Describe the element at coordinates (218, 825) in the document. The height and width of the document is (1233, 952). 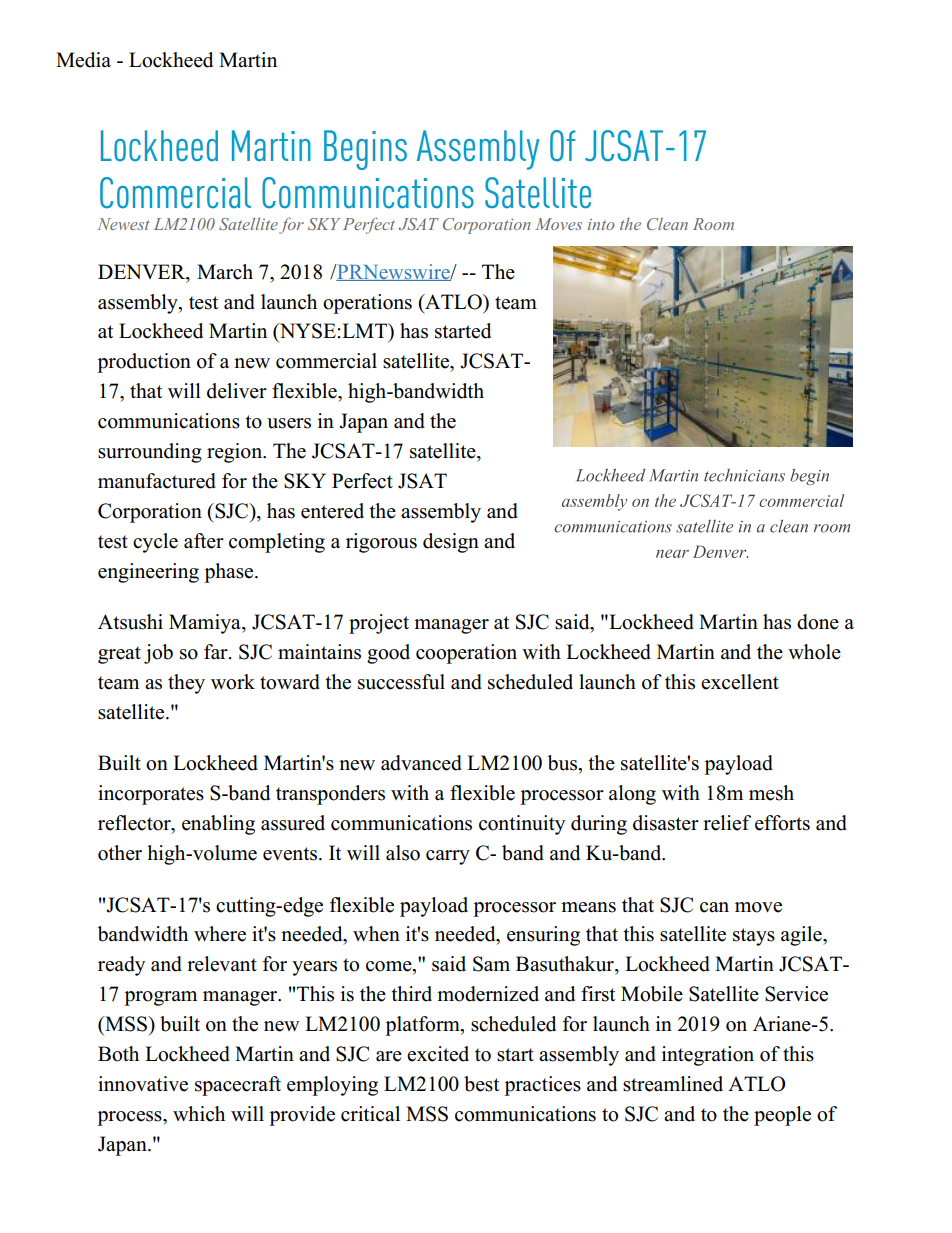
I see `enabling` at that location.
